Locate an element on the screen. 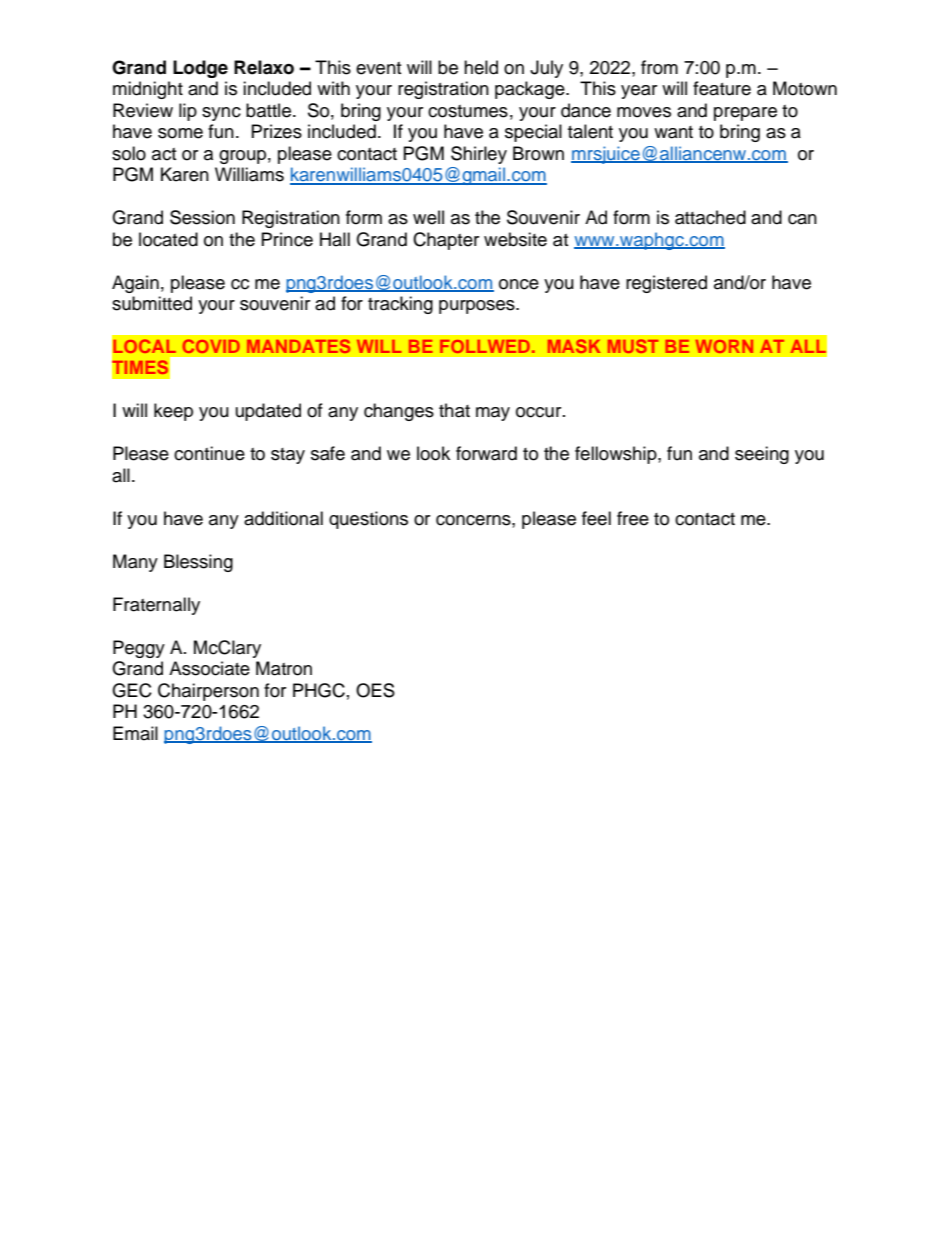 This screenshot has width=952, height=1233. held is located at coordinates (481, 67).
